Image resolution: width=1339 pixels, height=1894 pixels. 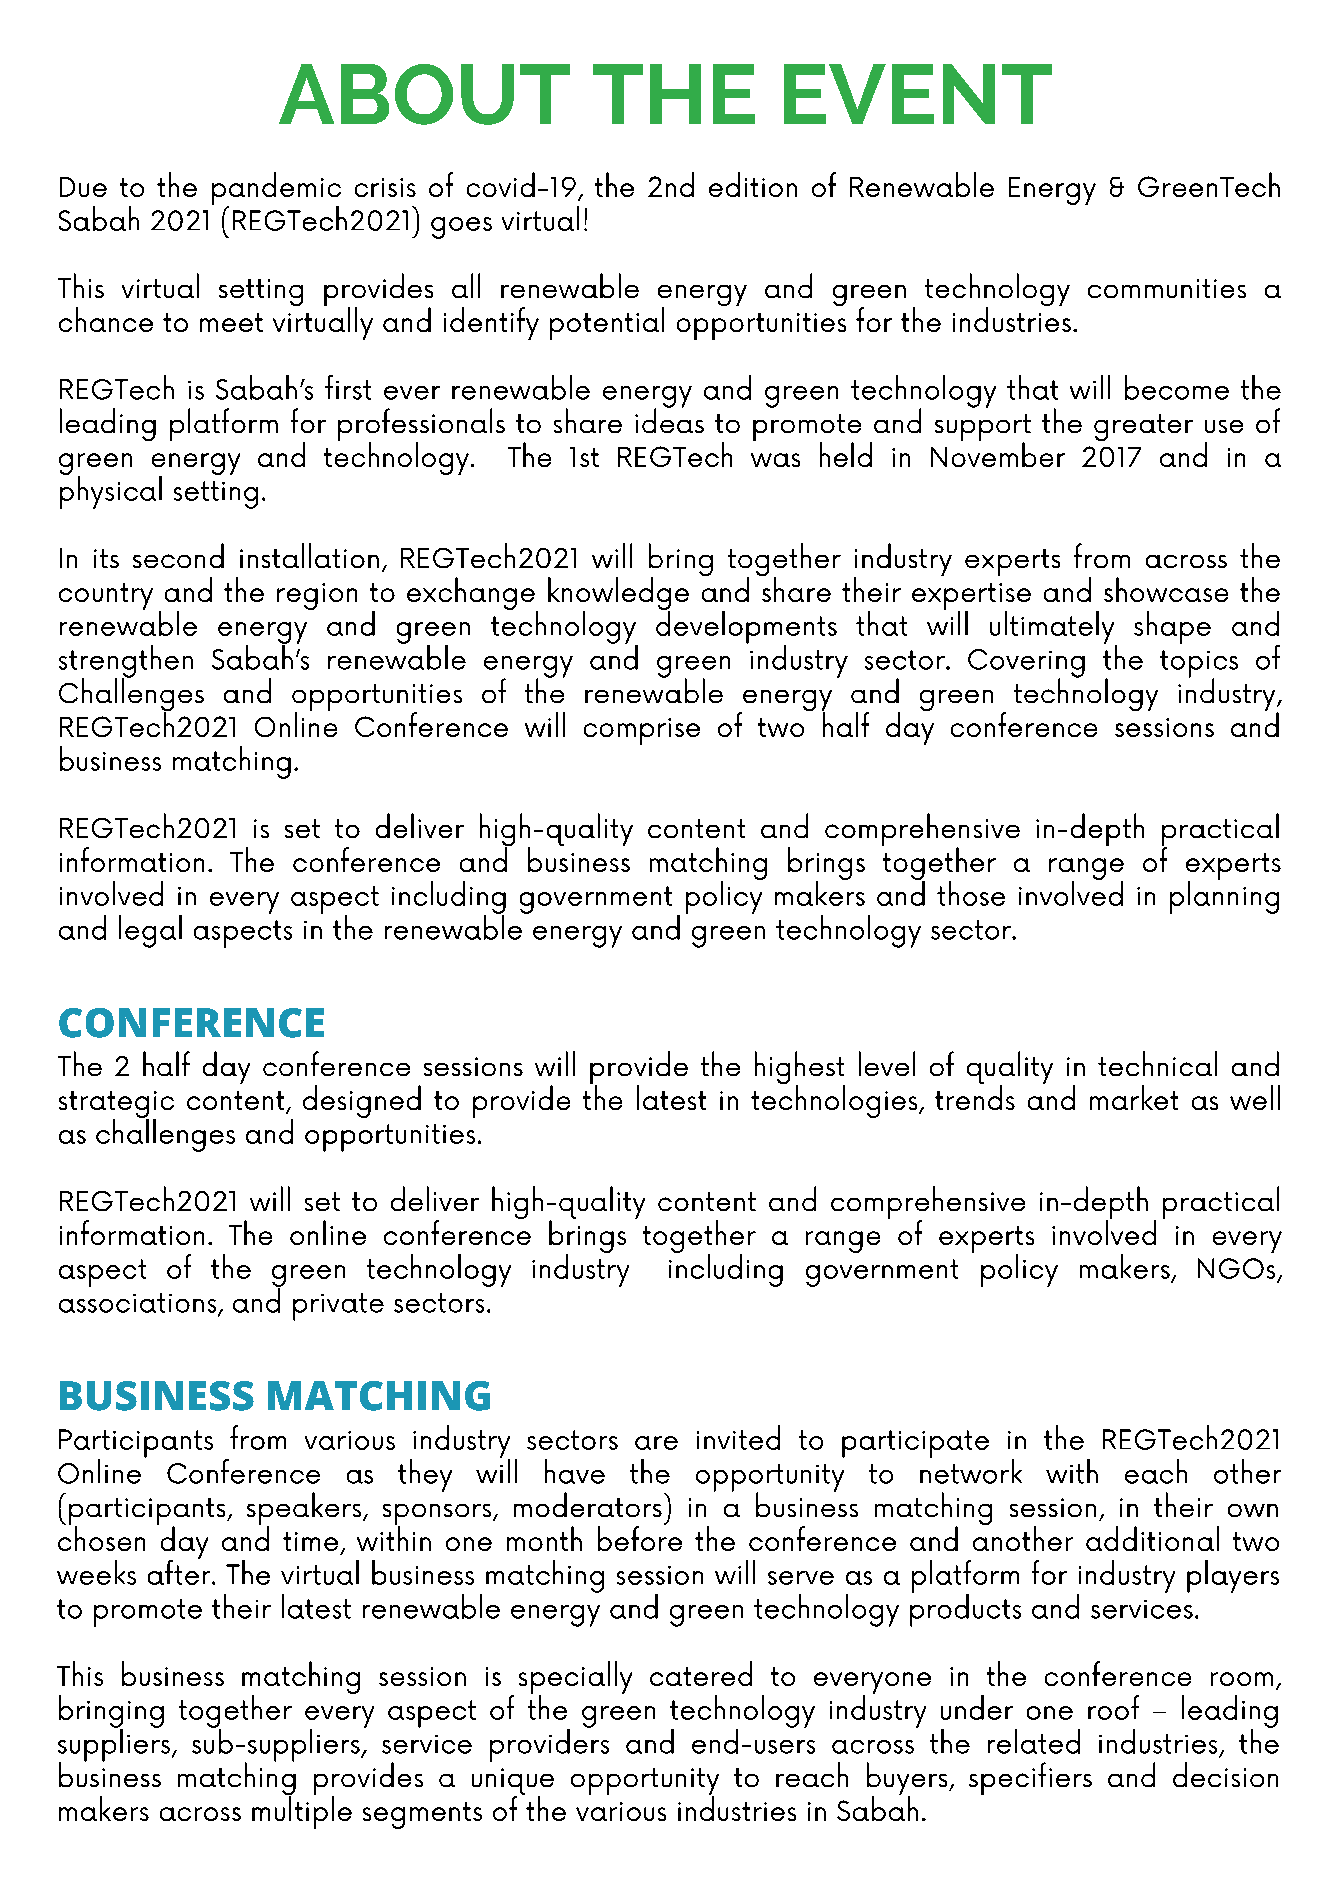 What do you see at coordinates (139, 1304) in the page?
I see `associations` at bounding box center [139, 1304].
